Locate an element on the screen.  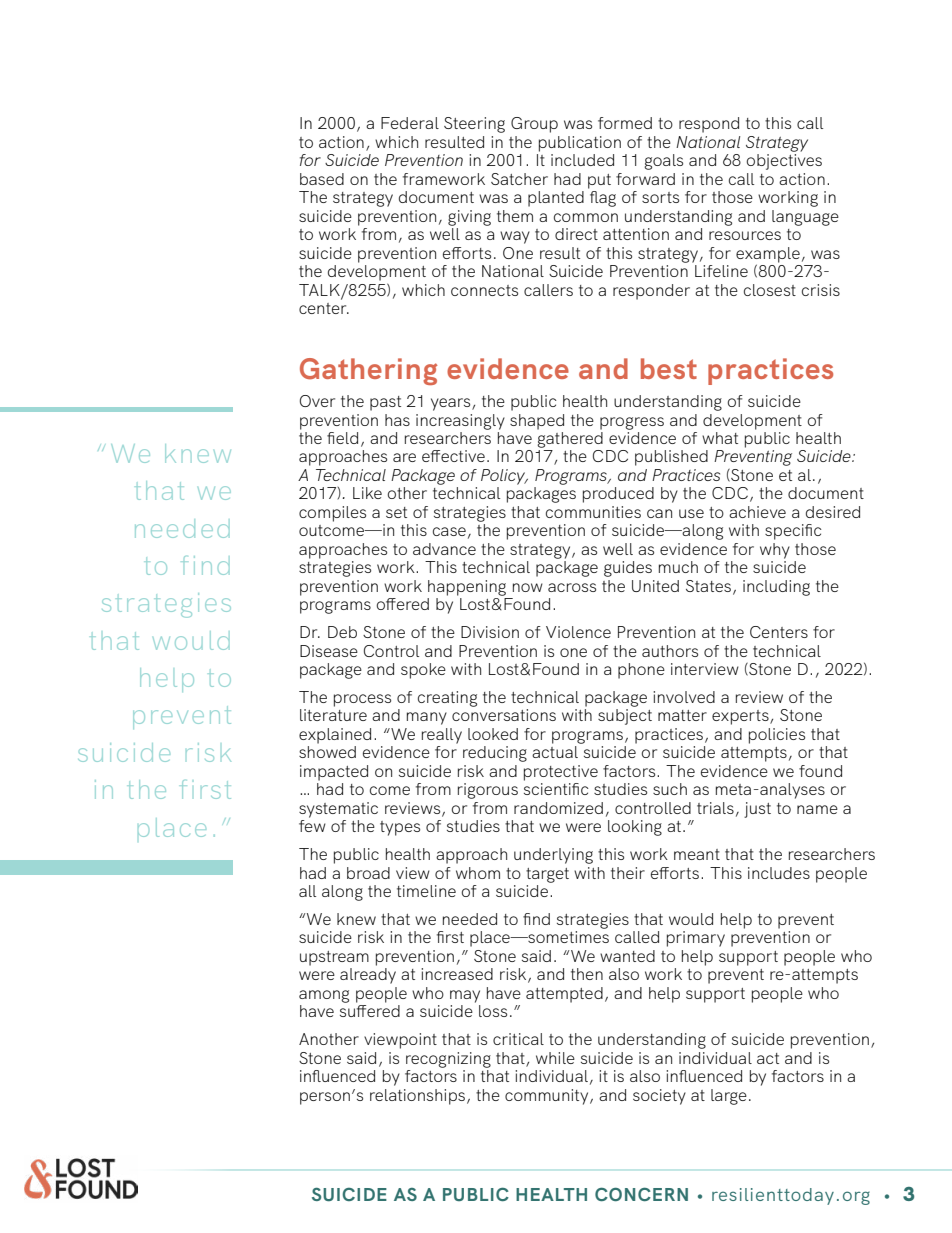
relationships is located at coordinates (417, 1097).
